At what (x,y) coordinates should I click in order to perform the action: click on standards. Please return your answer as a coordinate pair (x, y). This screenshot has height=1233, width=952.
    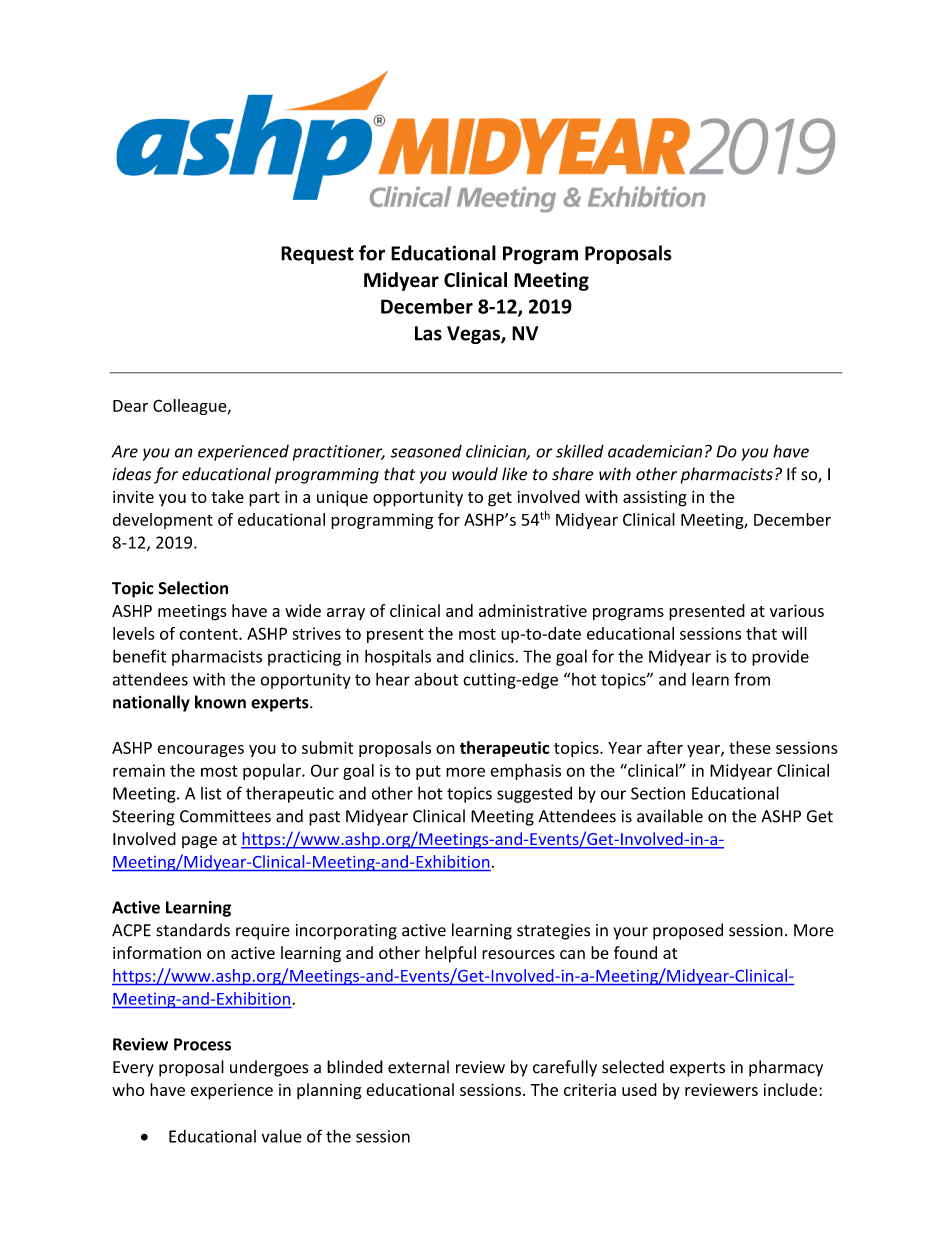
    Looking at the image, I should click on (193, 930).
